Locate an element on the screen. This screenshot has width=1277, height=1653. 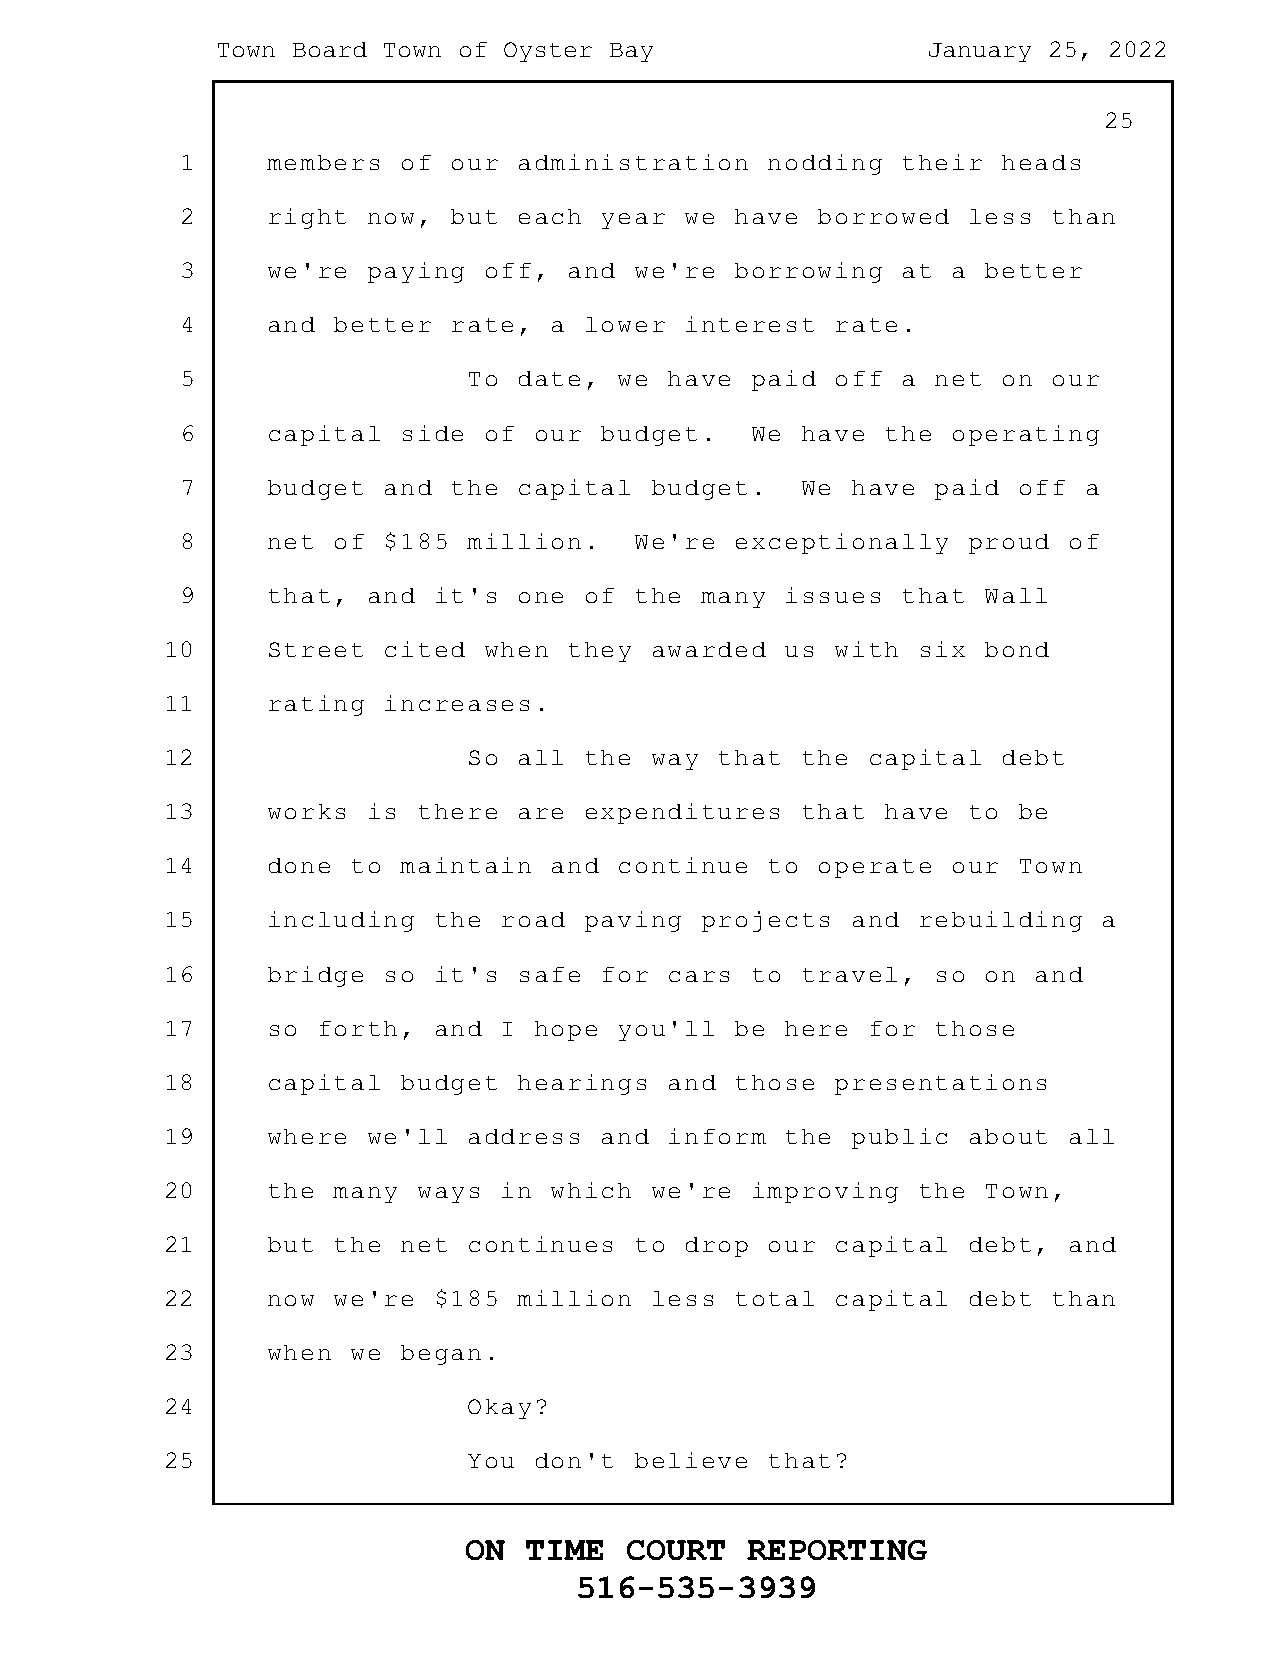
works is located at coordinates (306, 811).
